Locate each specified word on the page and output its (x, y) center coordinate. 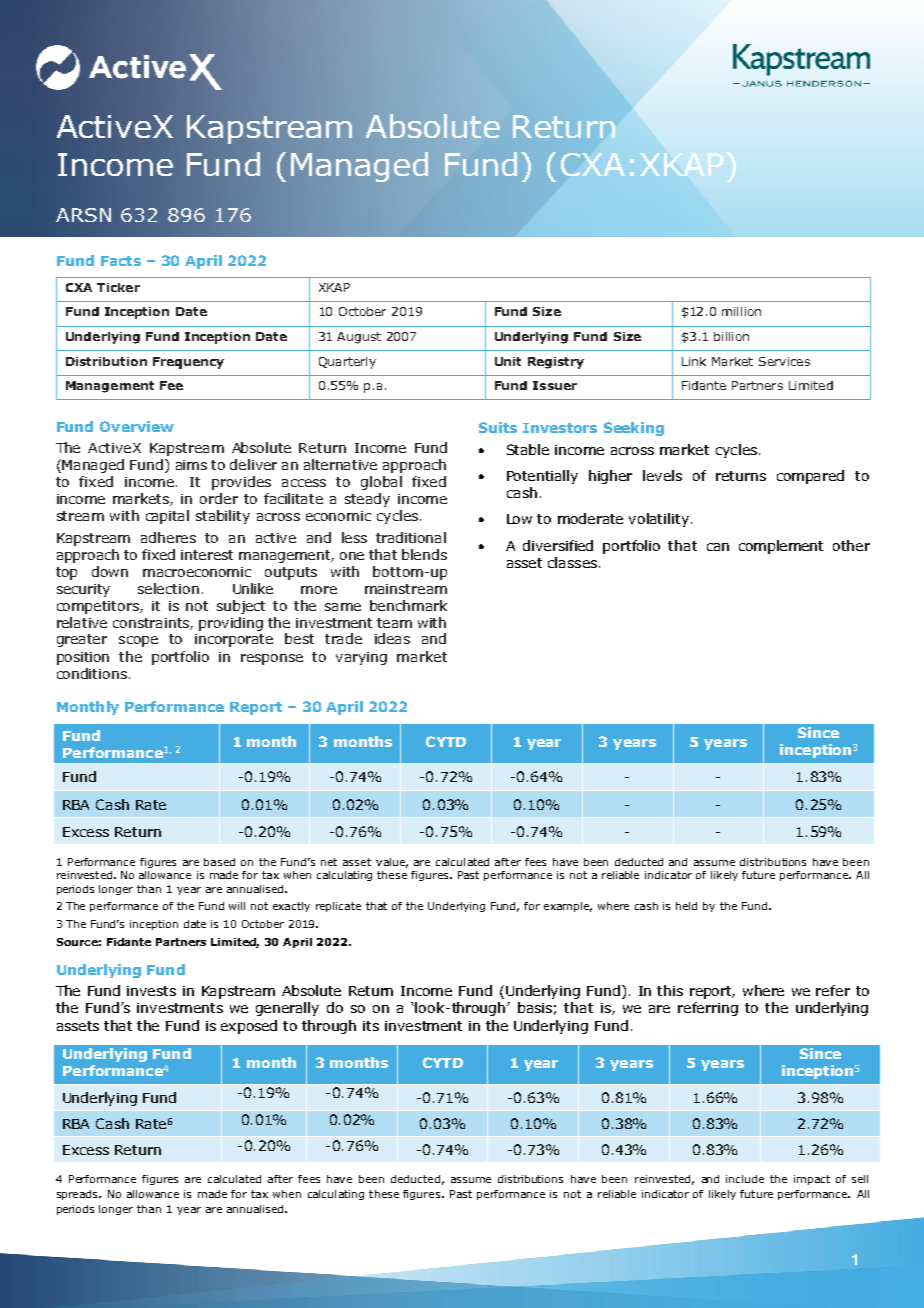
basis (535, 1007)
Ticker (118, 287)
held (686, 906)
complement (781, 547)
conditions (92, 673)
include (745, 1179)
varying (361, 658)
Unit (508, 361)
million (741, 311)
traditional (411, 537)
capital (167, 517)
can (718, 547)
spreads (78, 1195)
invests (151, 991)
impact (812, 1180)
